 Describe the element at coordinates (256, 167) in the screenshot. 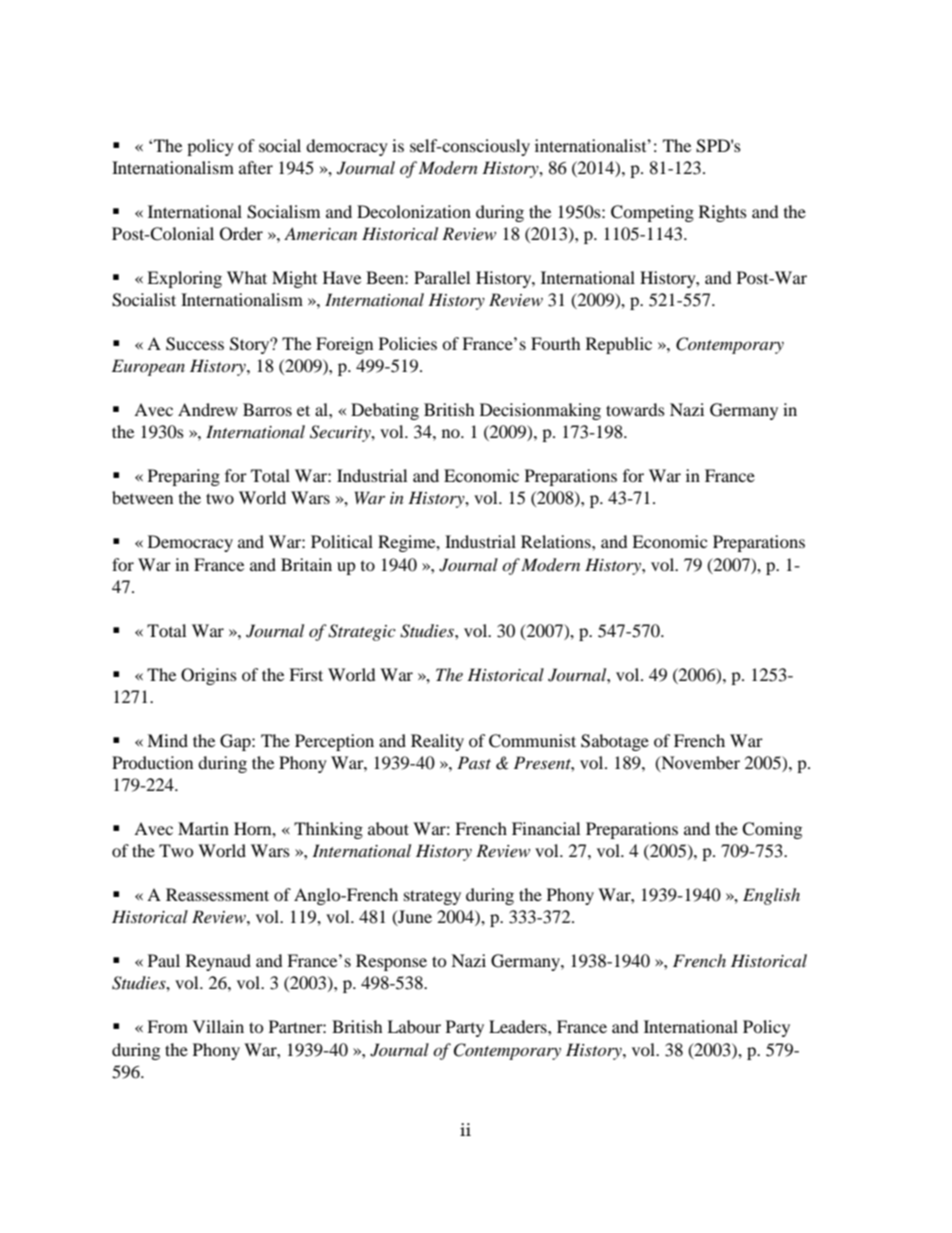

I see `after` at that location.
